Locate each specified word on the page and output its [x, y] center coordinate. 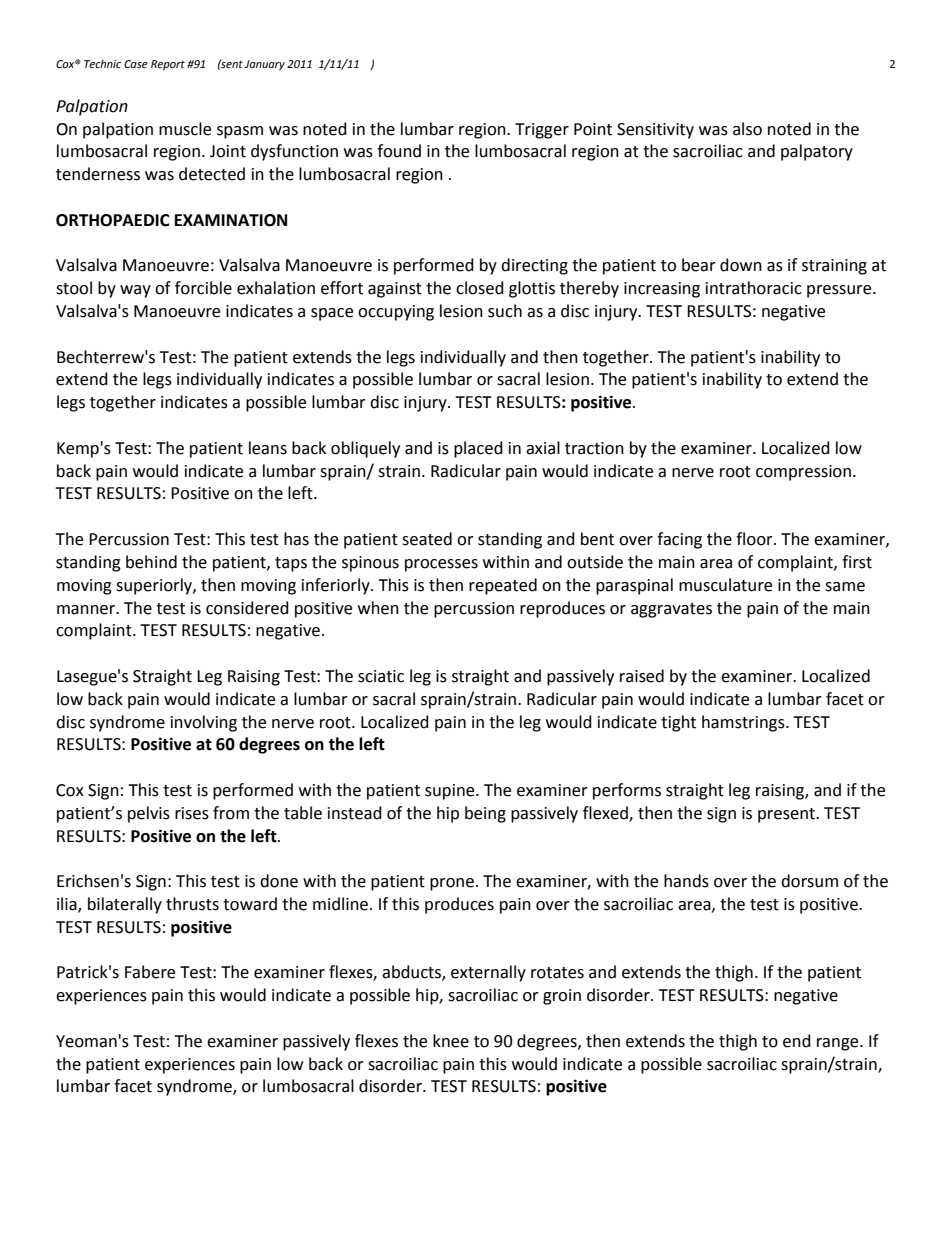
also [747, 129]
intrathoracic [754, 288]
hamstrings [744, 723]
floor [755, 539]
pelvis [149, 814]
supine [451, 792]
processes [441, 565]
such [505, 311]
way [135, 291]
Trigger [542, 131]
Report [168, 65]
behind [151, 562]
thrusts [192, 904]
